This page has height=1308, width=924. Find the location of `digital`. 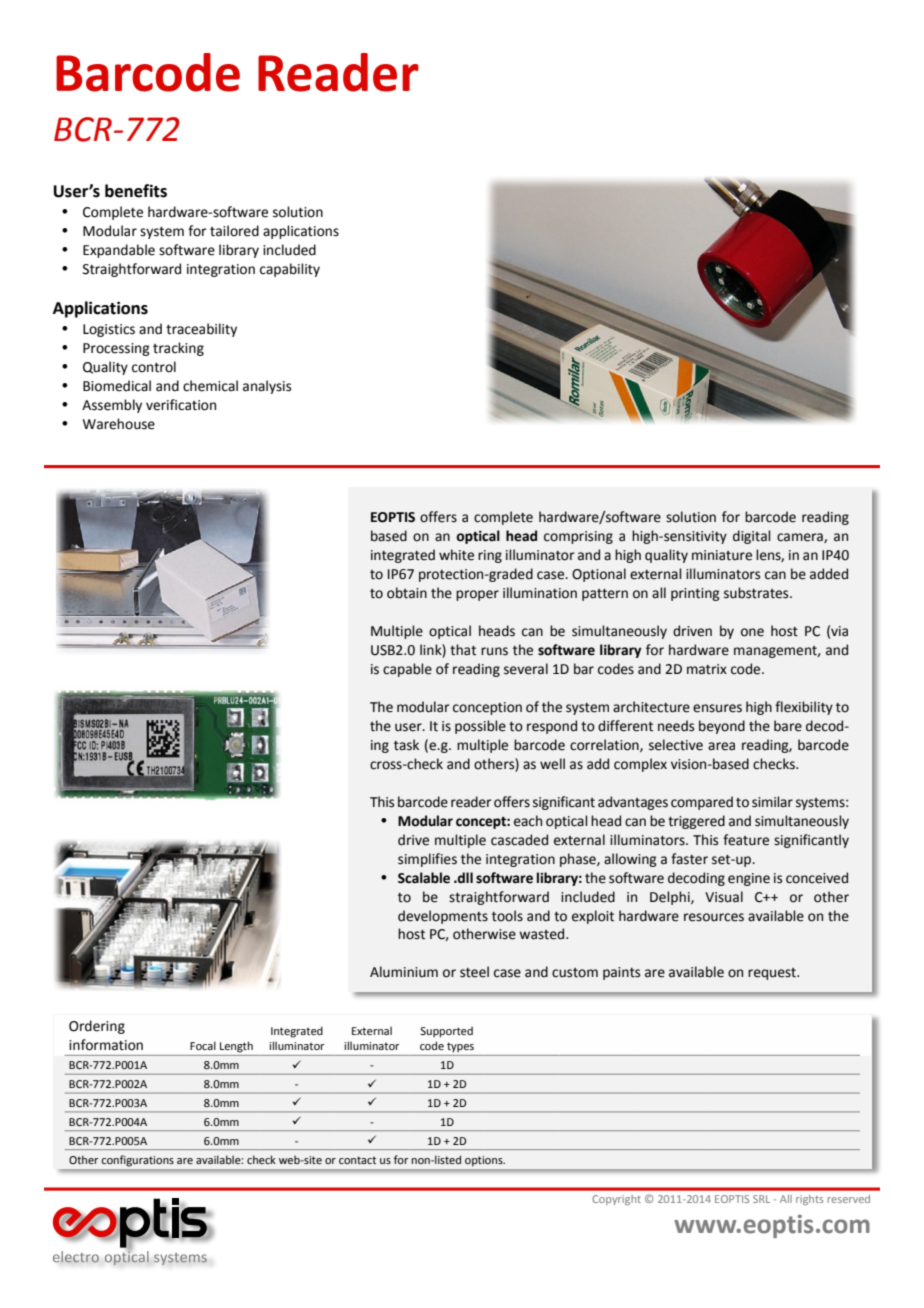

digital is located at coordinates (751, 537).
